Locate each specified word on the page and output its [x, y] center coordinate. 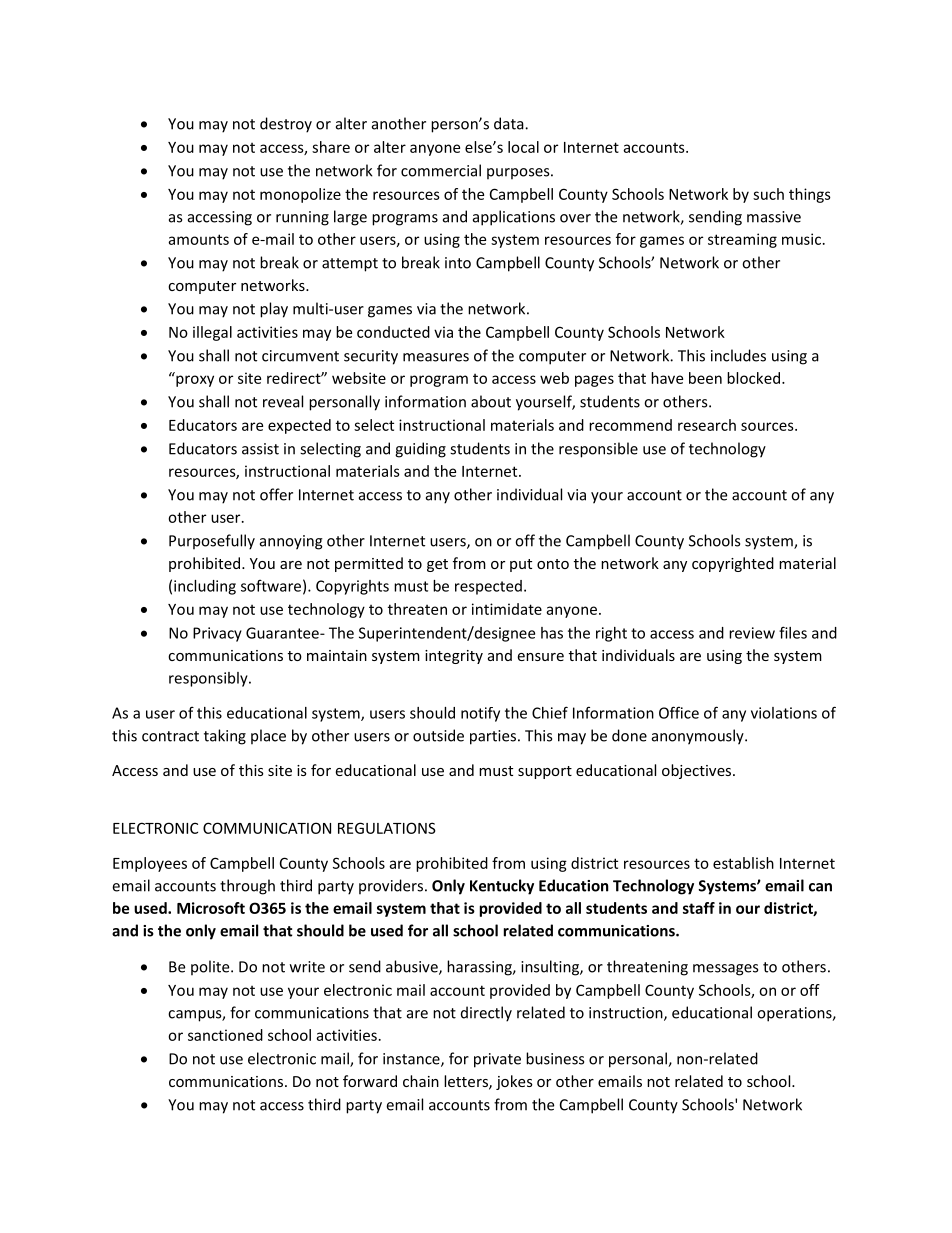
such [768, 194]
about [491, 401]
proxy [194, 380]
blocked [753, 378]
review [752, 633]
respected [488, 587]
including [205, 587]
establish [743, 863]
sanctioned [225, 1035]
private [497, 1060]
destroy [286, 125]
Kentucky [502, 887]
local [523, 147]
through [247, 887]
